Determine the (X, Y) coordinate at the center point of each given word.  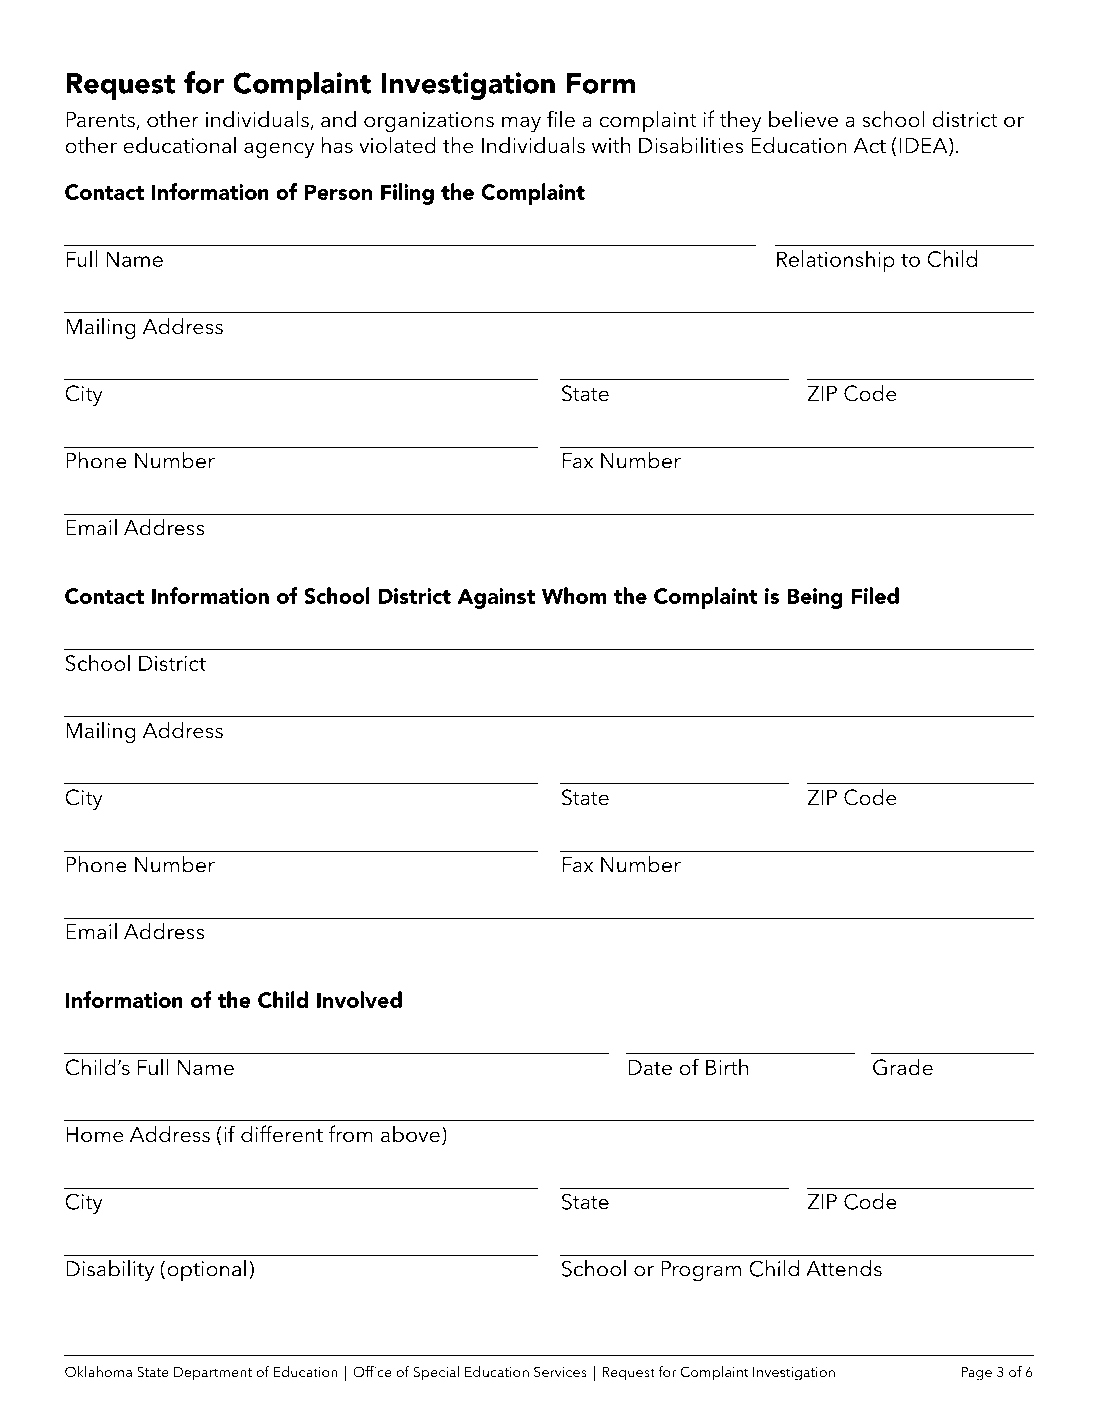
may (521, 124)
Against (496, 598)
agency (279, 150)
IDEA (924, 146)
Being (815, 598)
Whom (574, 595)
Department (213, 1374)
